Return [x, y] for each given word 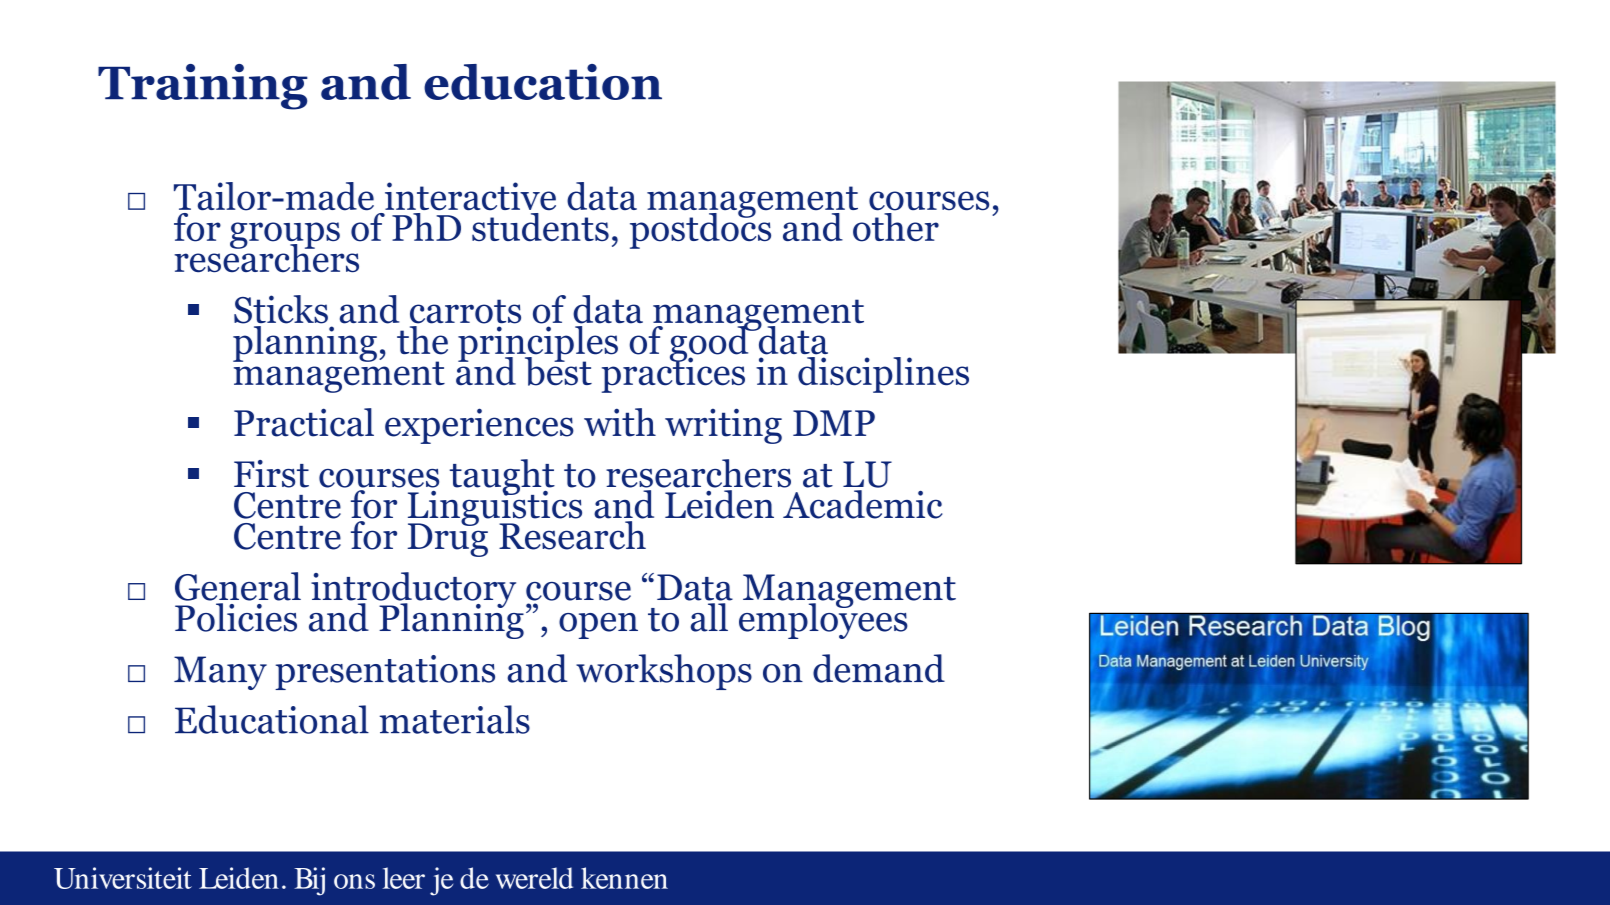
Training [203, 87]
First [271, 474]
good [710, 344]
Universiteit [123, 878]
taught [502, 478]
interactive [470, 196]
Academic [862, 504]
